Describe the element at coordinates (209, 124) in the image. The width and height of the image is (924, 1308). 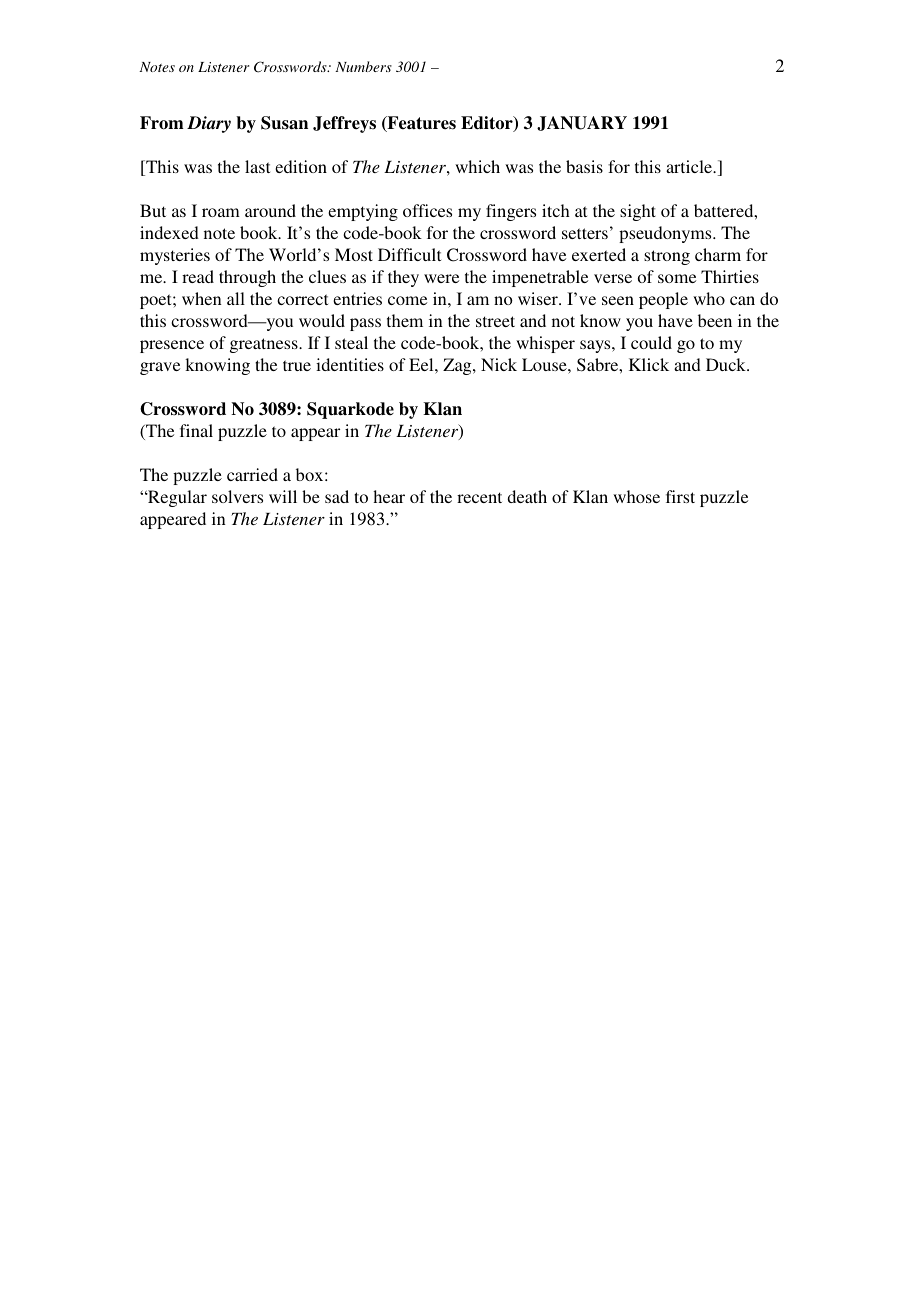
I see `Diary` at that location.
